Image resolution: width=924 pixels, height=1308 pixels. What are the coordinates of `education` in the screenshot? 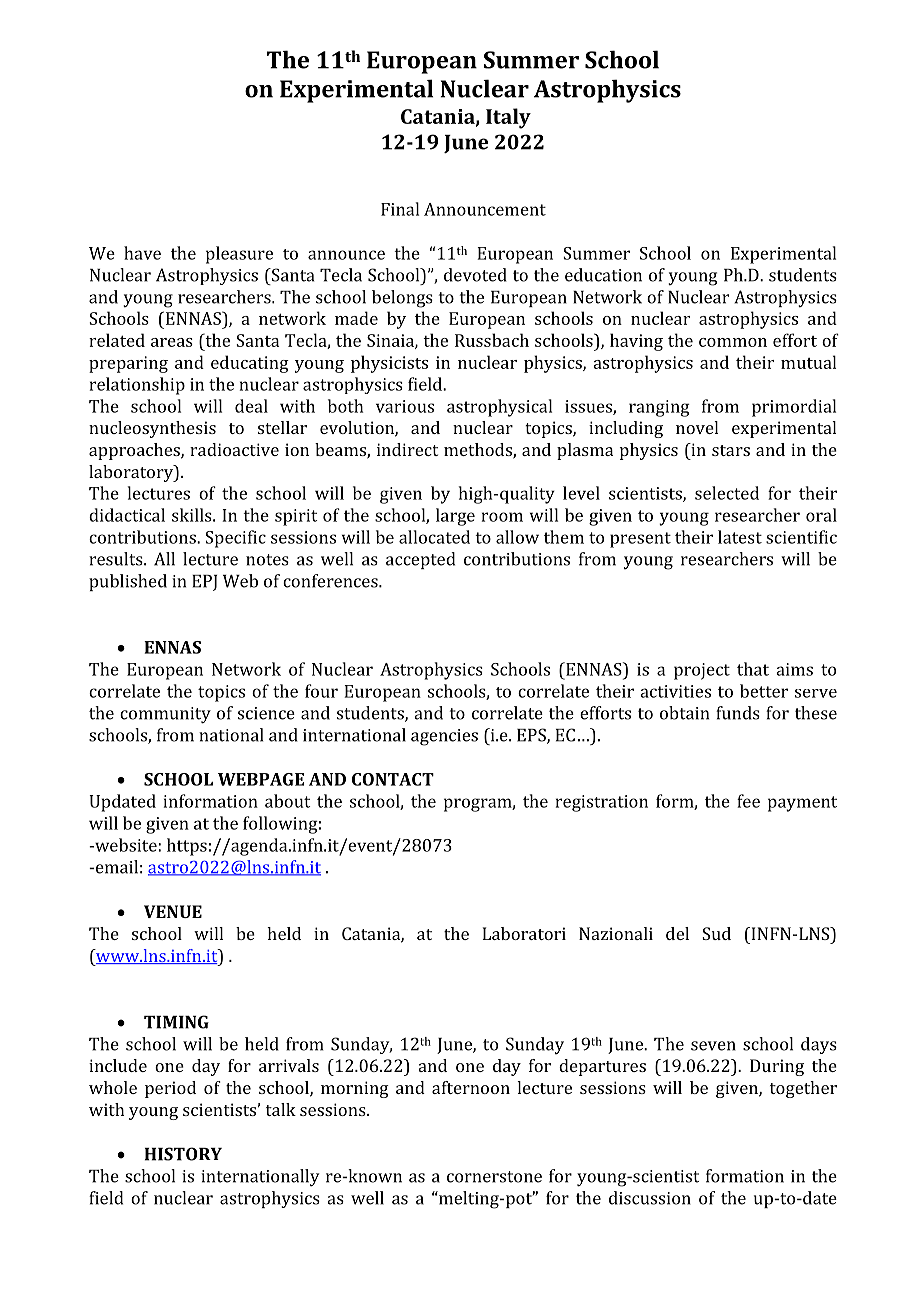 It's located at (603, 275).
